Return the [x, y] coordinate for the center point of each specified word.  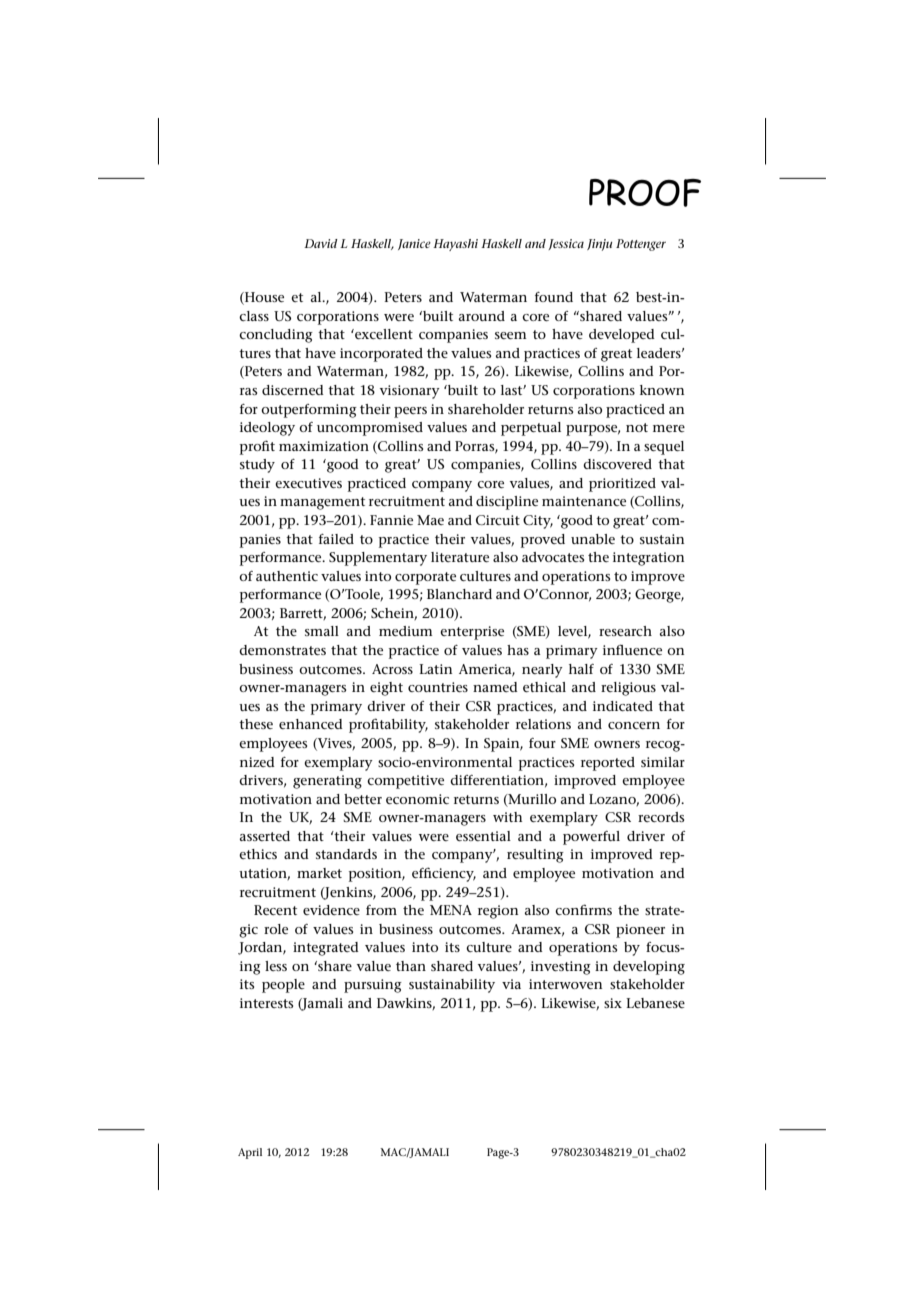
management [322, 503]
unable [593, 539]
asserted [265, 836]
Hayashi [455, 245]
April [250, 1153]
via [511, 984]
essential [483, 836]
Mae [430, 520]
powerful [591, 838]
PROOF [645, 193]
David [321, 243]
